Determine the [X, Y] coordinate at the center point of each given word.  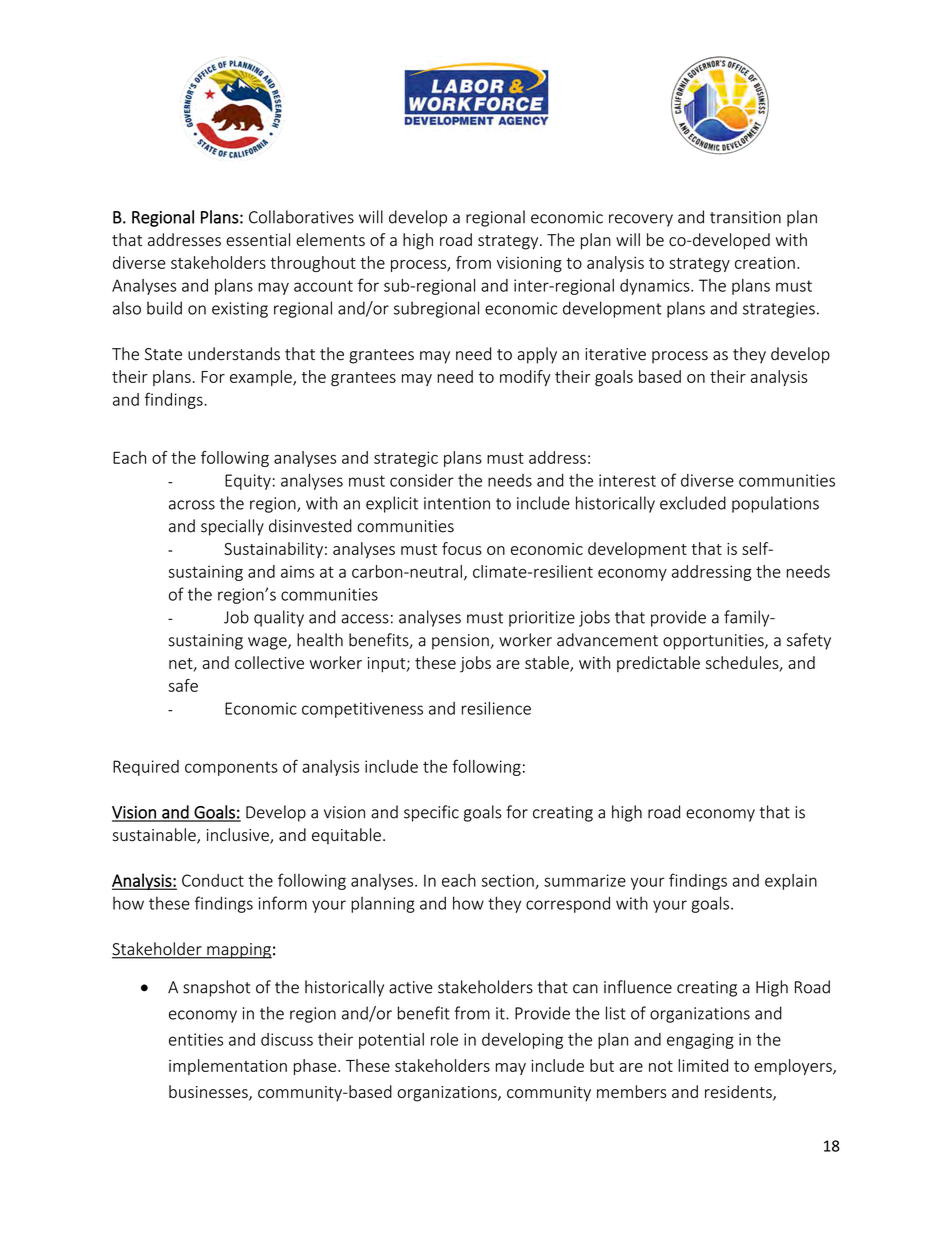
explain [791, 882]
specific [431, 813]
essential [258, 239]
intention [457, 503]
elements [330, 239]
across [192, 505]
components [231, 768]
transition [745, 217]
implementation [228, 1067]
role [444, 1039]
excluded [693, 503]
